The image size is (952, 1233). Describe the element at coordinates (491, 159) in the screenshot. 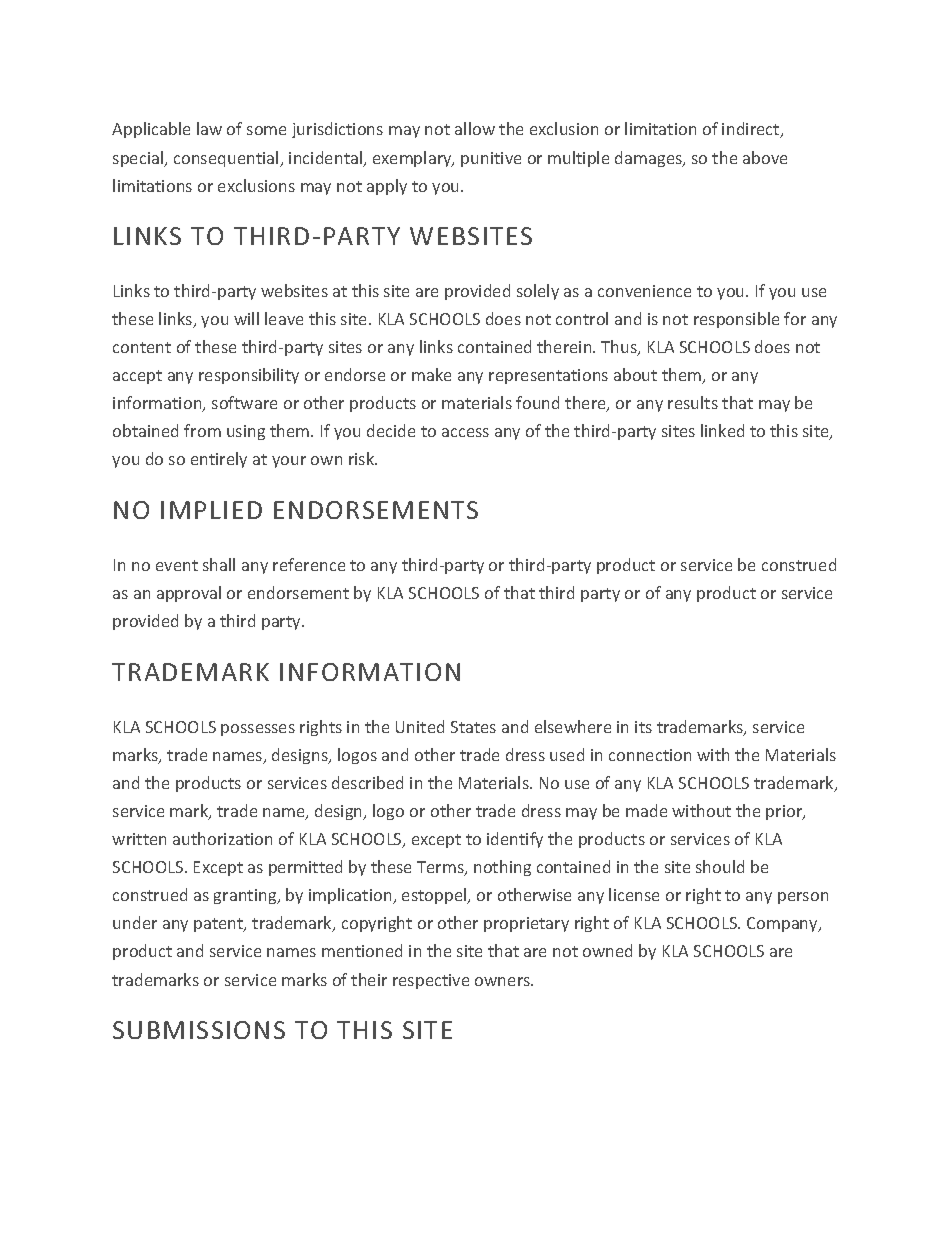

I see `punitive` at that location.
